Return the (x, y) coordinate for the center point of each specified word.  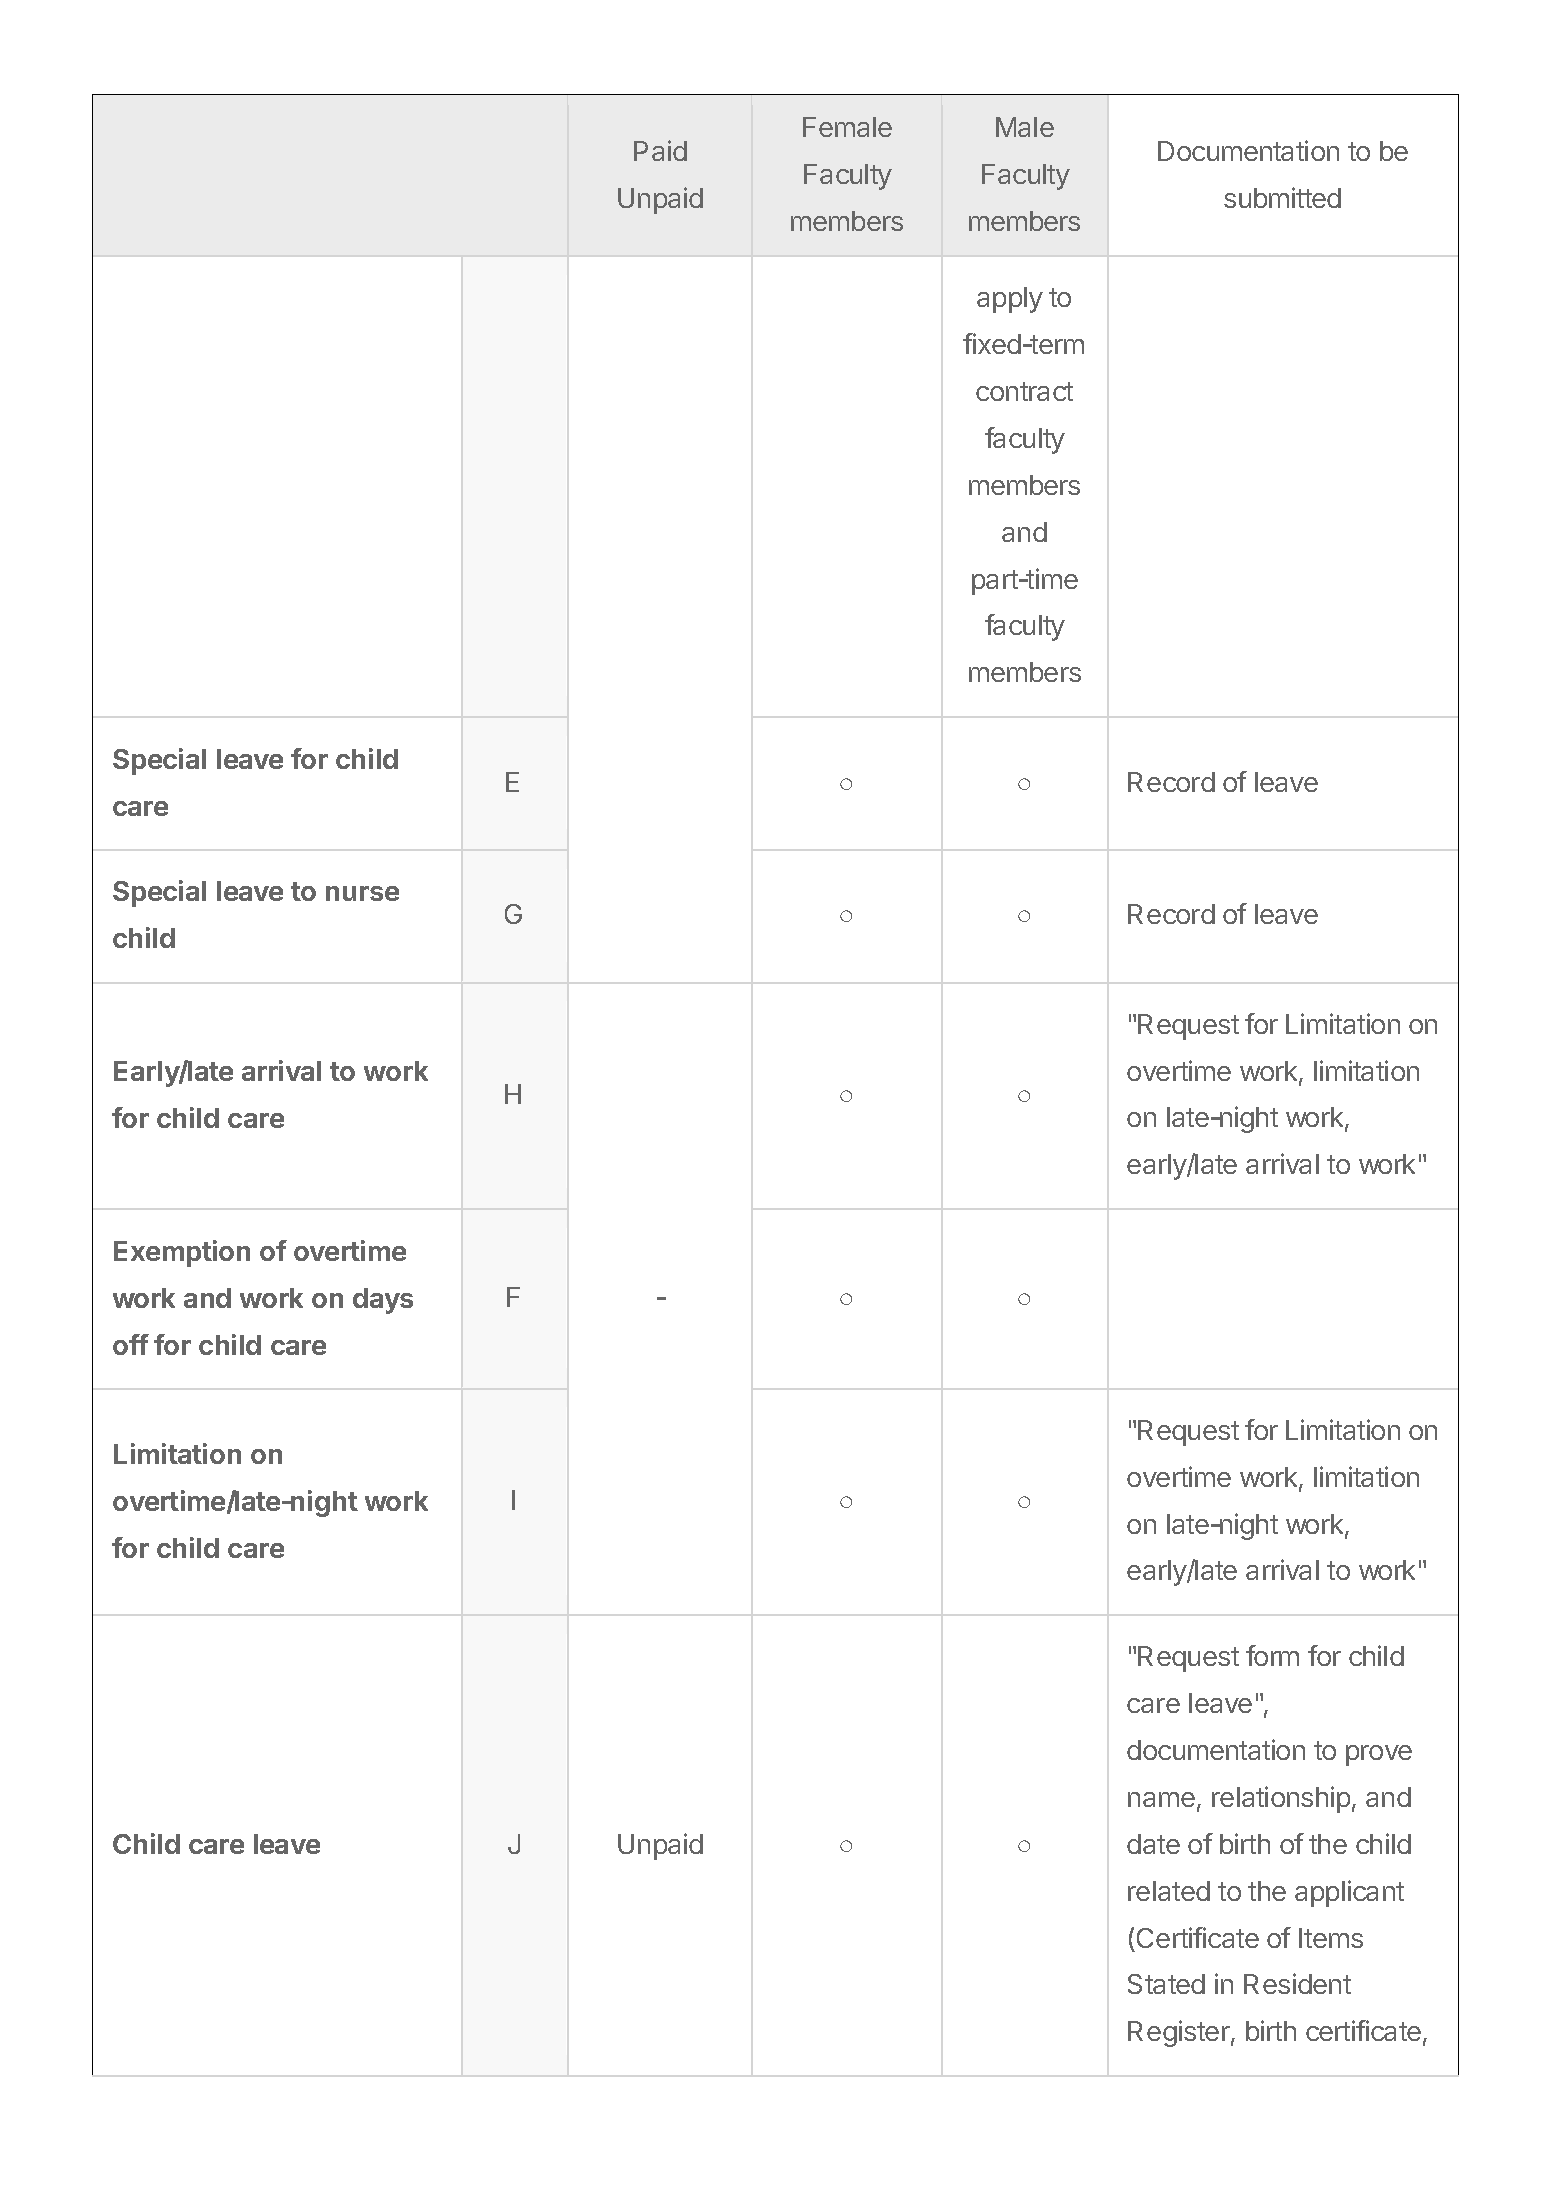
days (383, 1301)
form (1272, 1655)
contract (1024, 391)
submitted (1282, 197)
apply (1010, 300)
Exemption (182, 1253)
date (1153, 1844)
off (131, 1344)
